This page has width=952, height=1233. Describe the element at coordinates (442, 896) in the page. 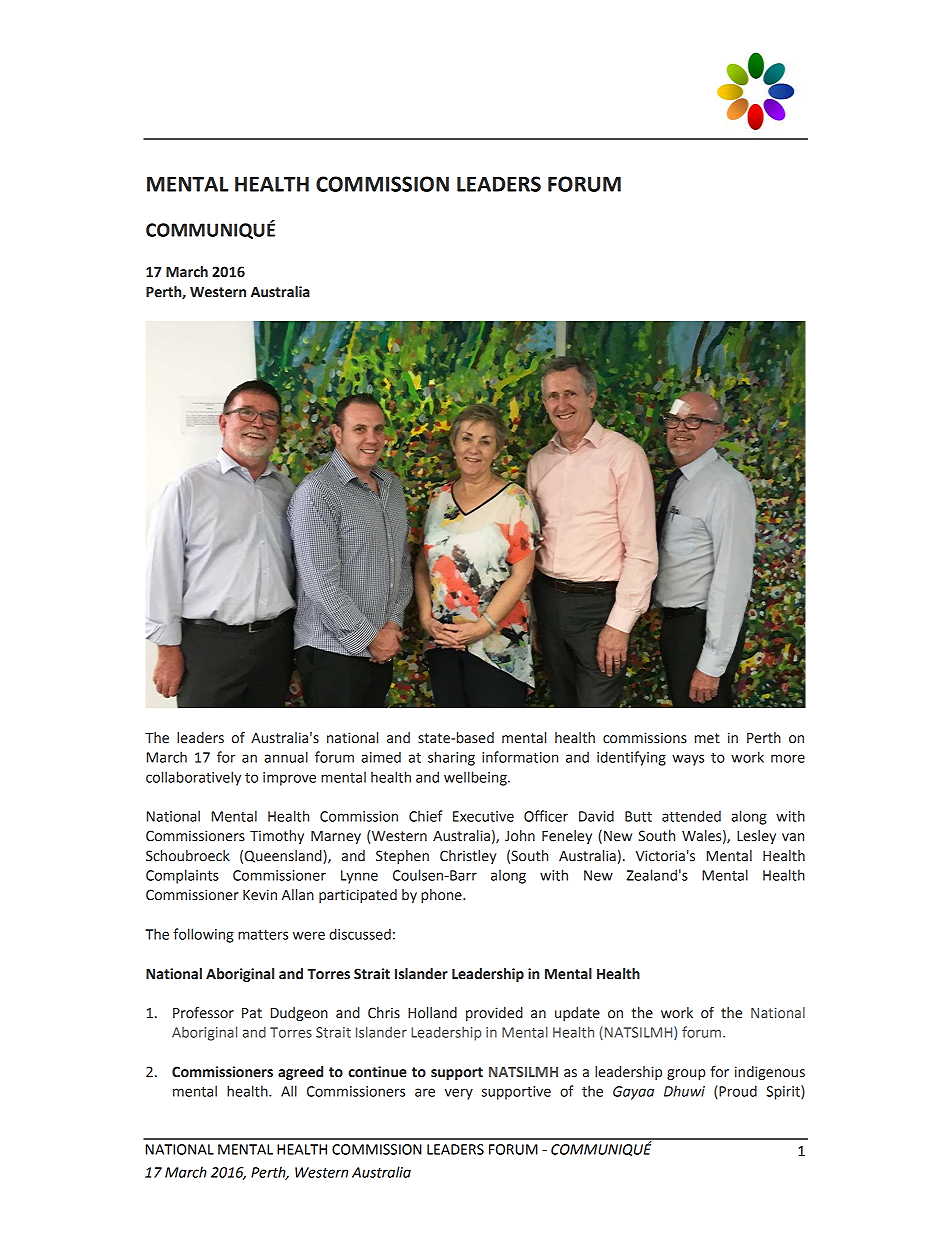

I see `phone` at that location.
